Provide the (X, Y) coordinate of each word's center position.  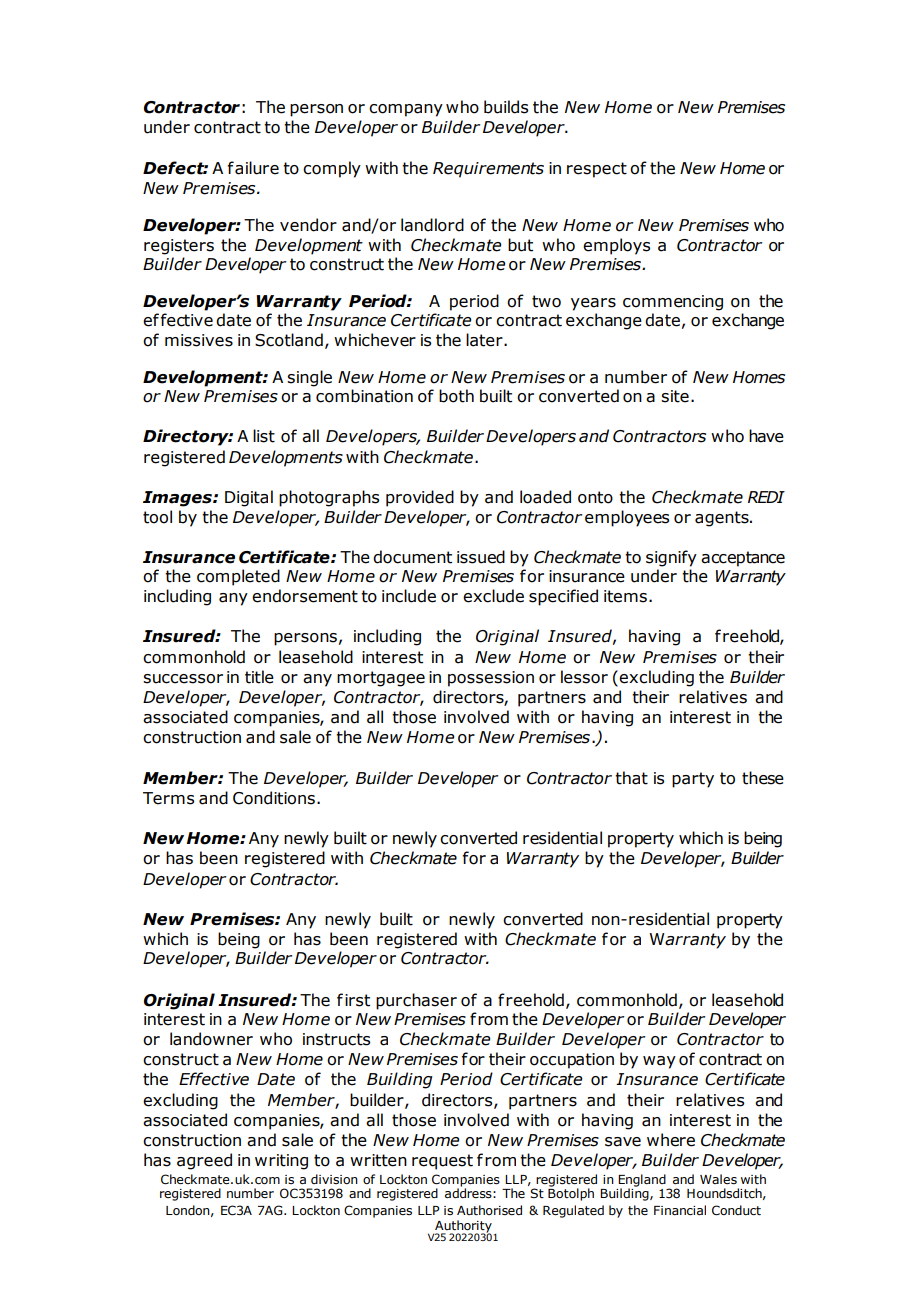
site (675, 396)
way (659, 1062)
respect (597, 170)
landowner (211, 1039)
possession (491, 679)
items (627, 596)
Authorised (489, 1210)
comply (332, 169)
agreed (204, 1161)
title (259, 677)
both (456, 396)
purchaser (416, 1001)
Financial (680, 1210)
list (264, 436)
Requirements (488, 170)
